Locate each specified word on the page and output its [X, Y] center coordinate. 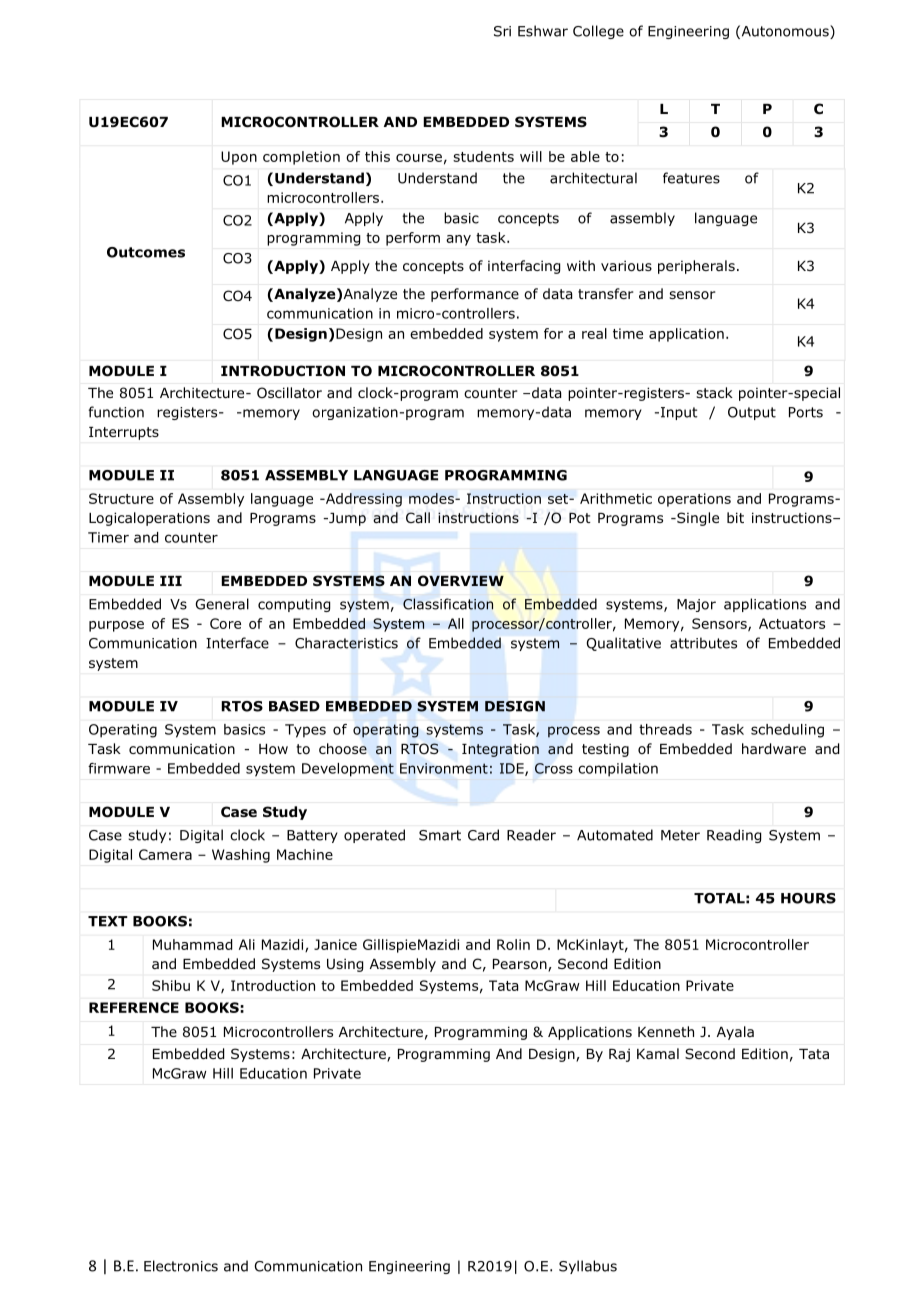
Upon [239, 158]
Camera [165, 854]
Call [418, 517]
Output [752, 413]
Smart [440, 835]
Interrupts [124, 433]
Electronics [181, 1266]
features [691, 178]
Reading [734, 836]
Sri [502, 31]
